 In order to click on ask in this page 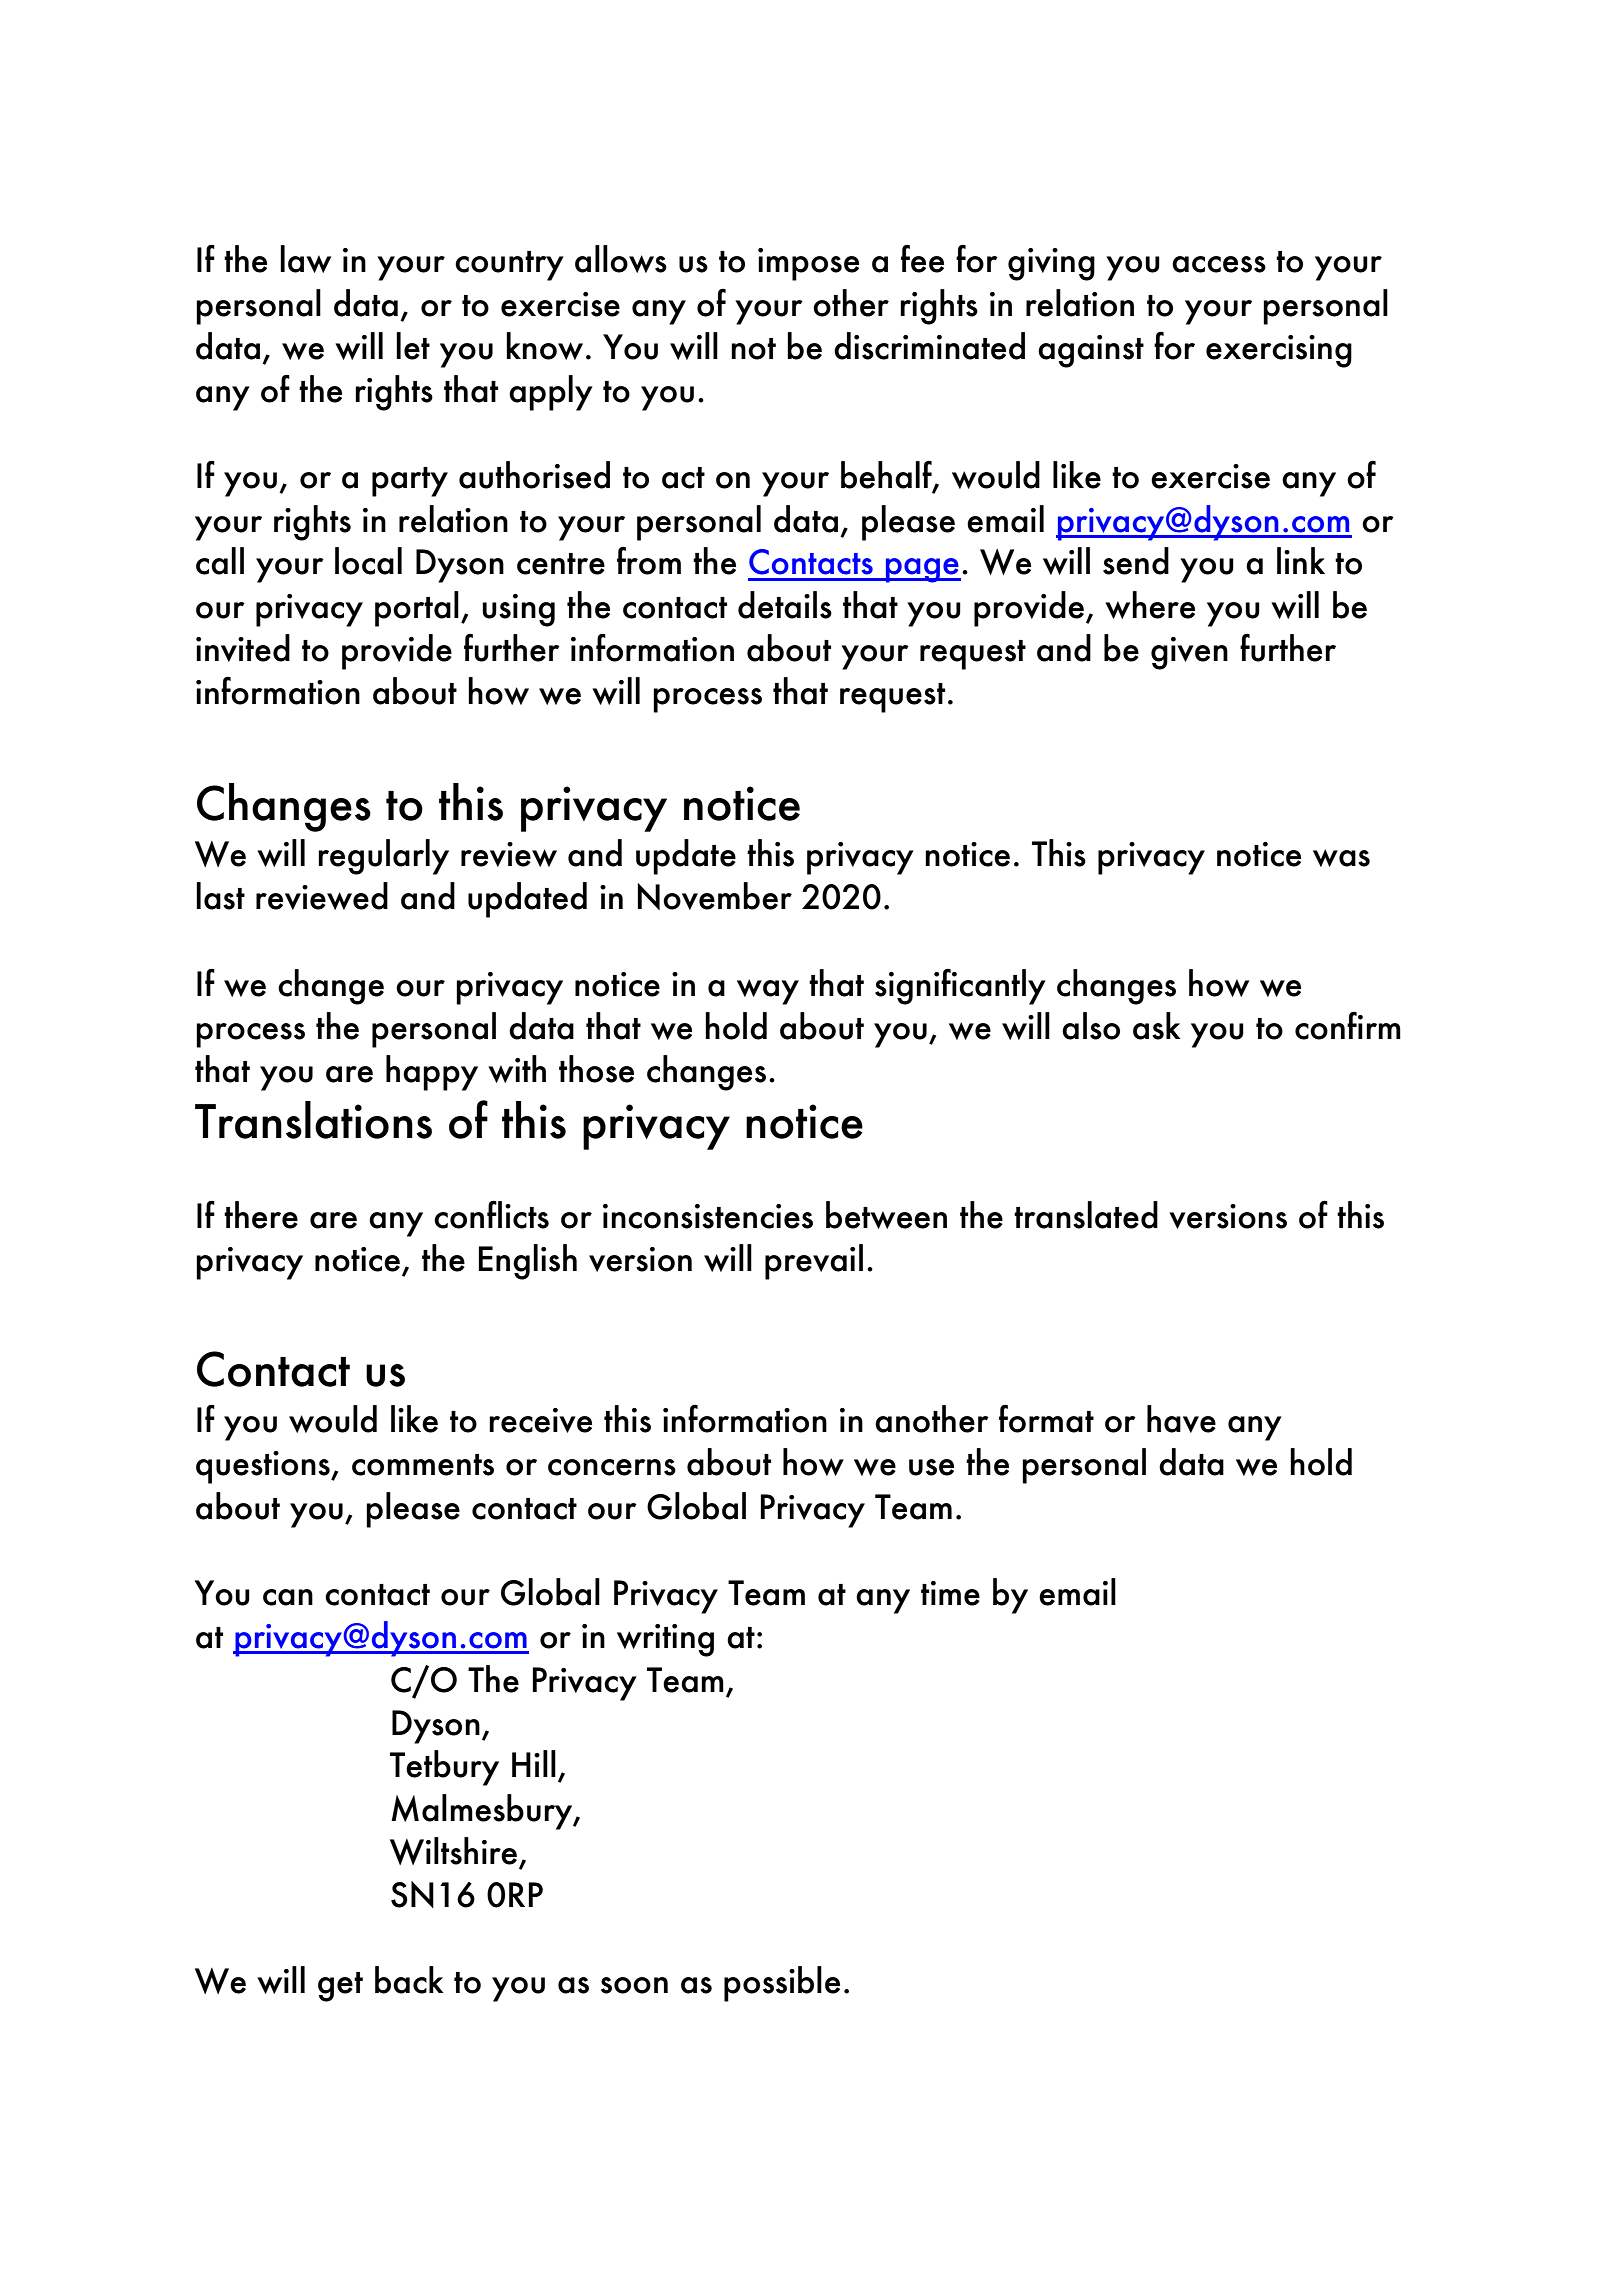, I will do `click(1157, 1026)`.
